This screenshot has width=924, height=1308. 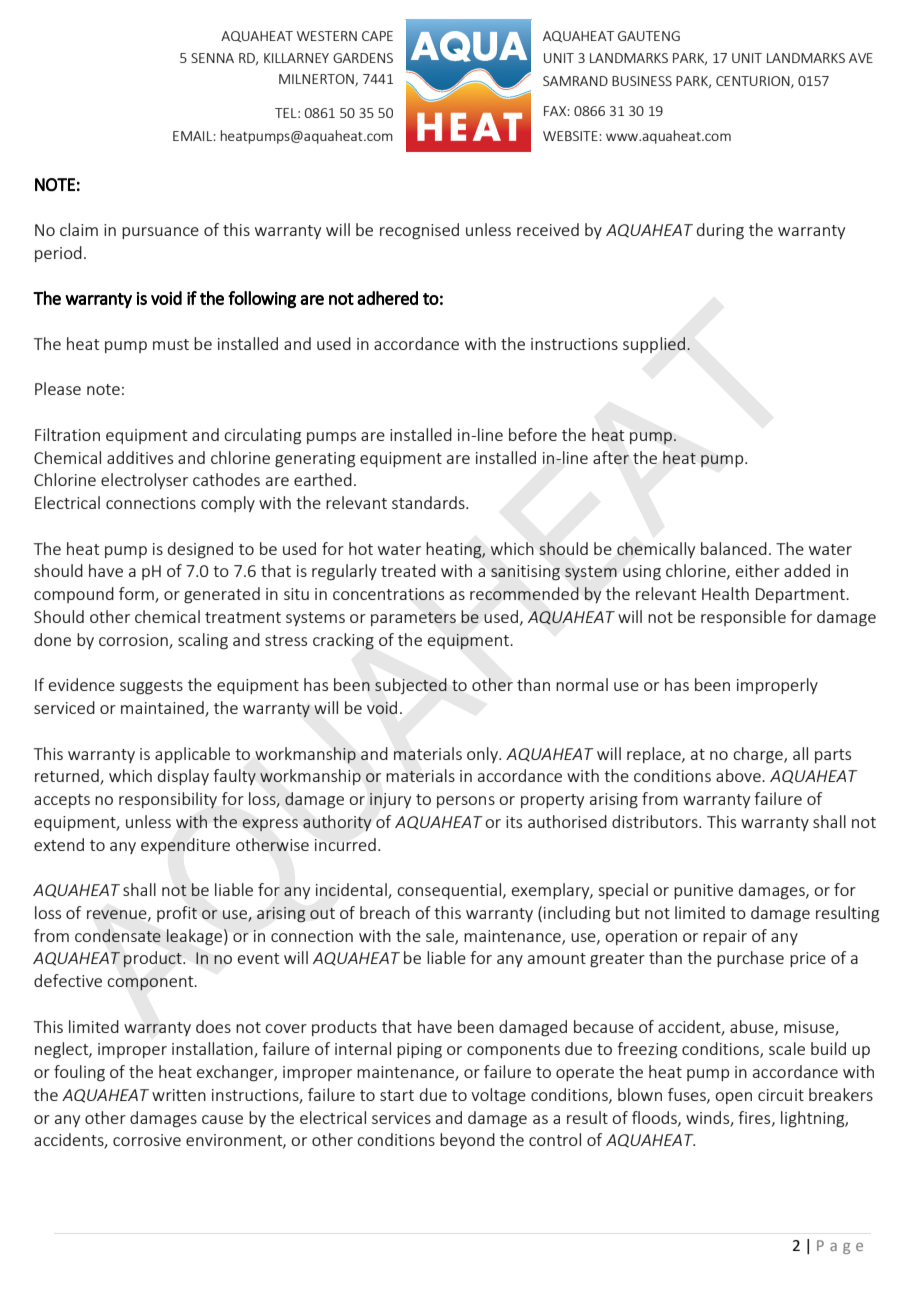 I want to click on written, so click(x=179, y=1095).
